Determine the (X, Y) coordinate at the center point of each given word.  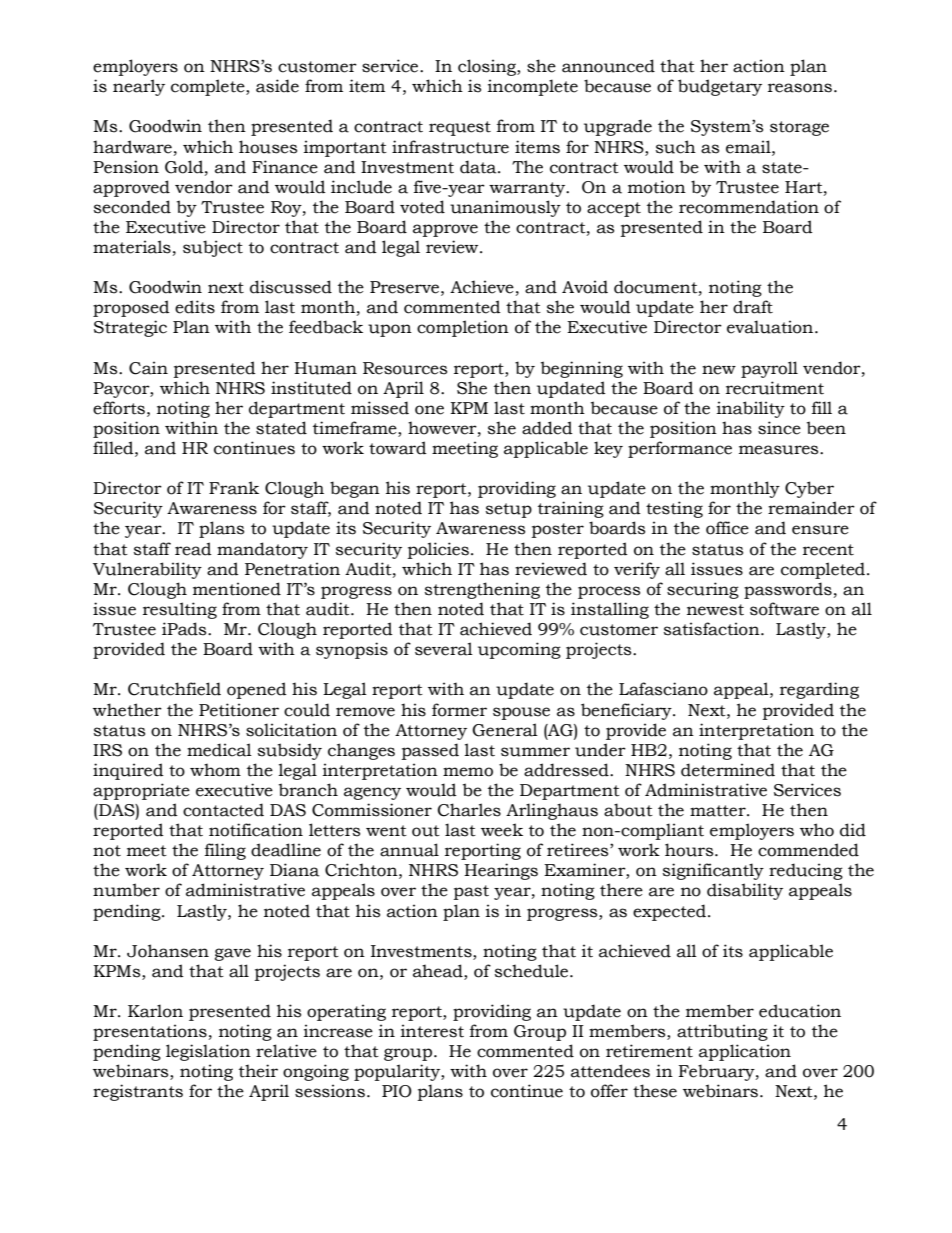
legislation (208, 1052)
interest (432, 1031)
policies (438, 550)
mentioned (237, 589)
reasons (800, 88)
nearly (139, 87)
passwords (788, 590)
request (460, 128)
